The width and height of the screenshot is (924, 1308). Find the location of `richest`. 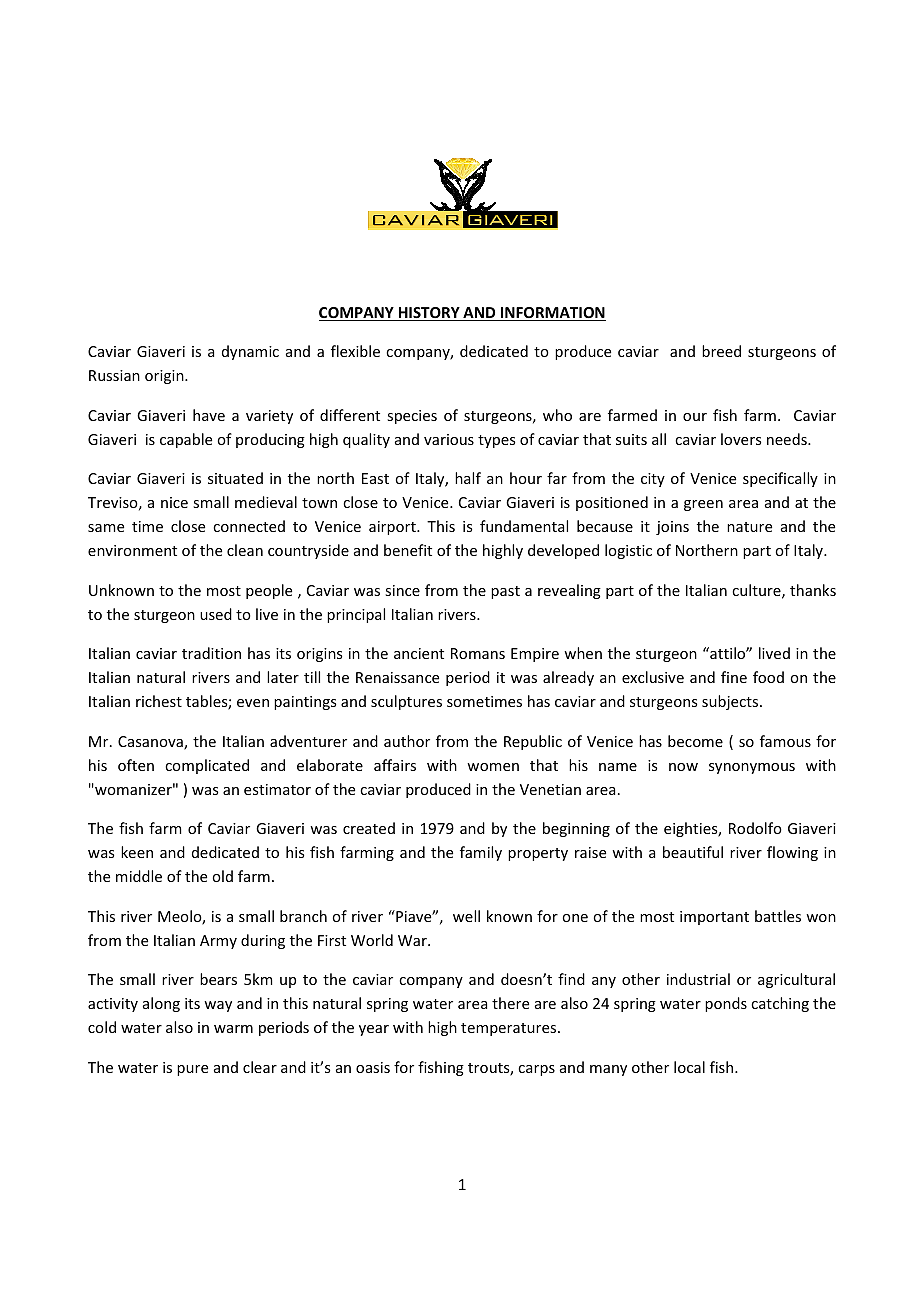

richest is located at coordinates (159, 701).
